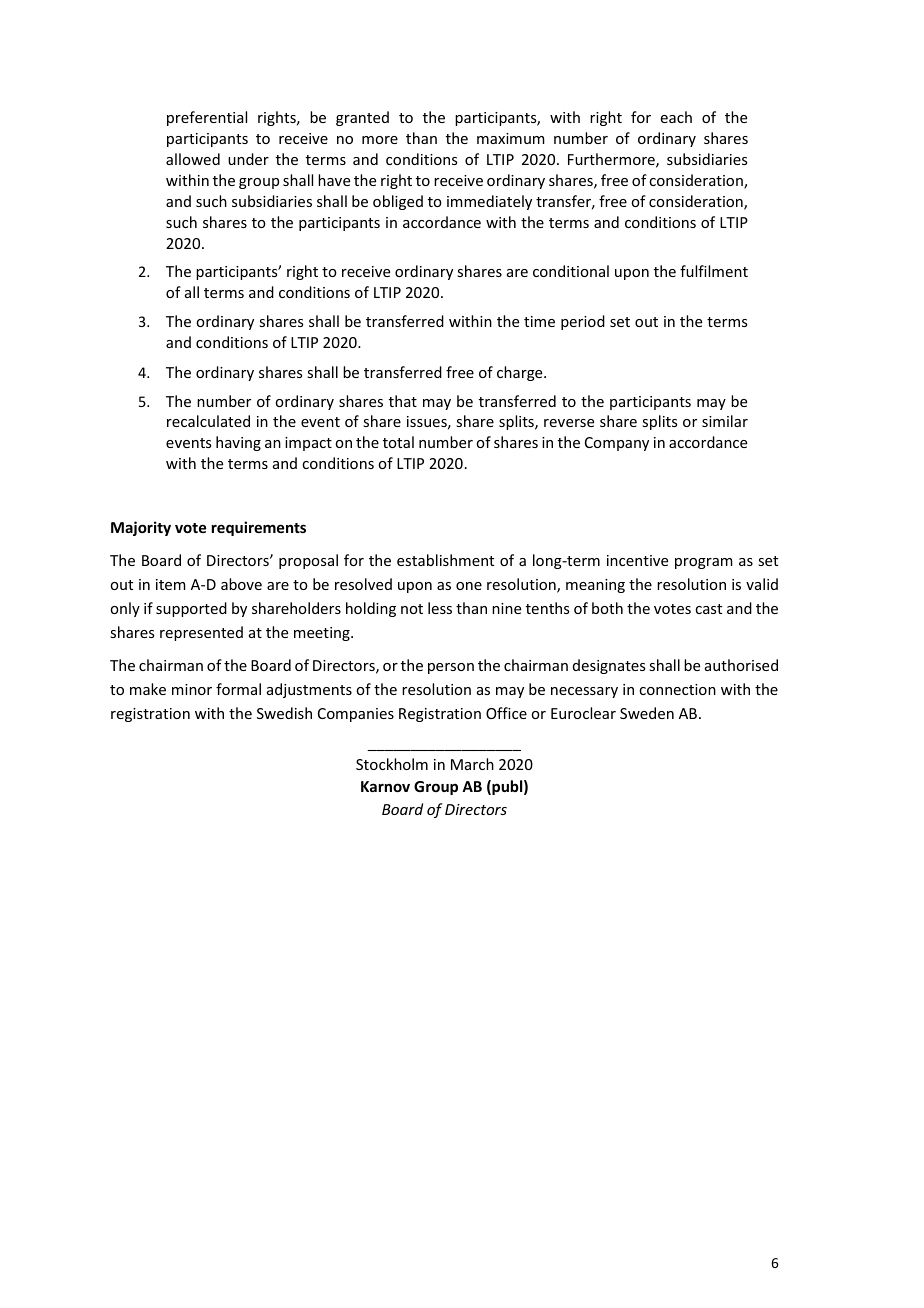 The height and width of the screenshot is (1308, 924). Describe the element at coordinates (398, 442) in the screenshot. I see `total` at that location.
